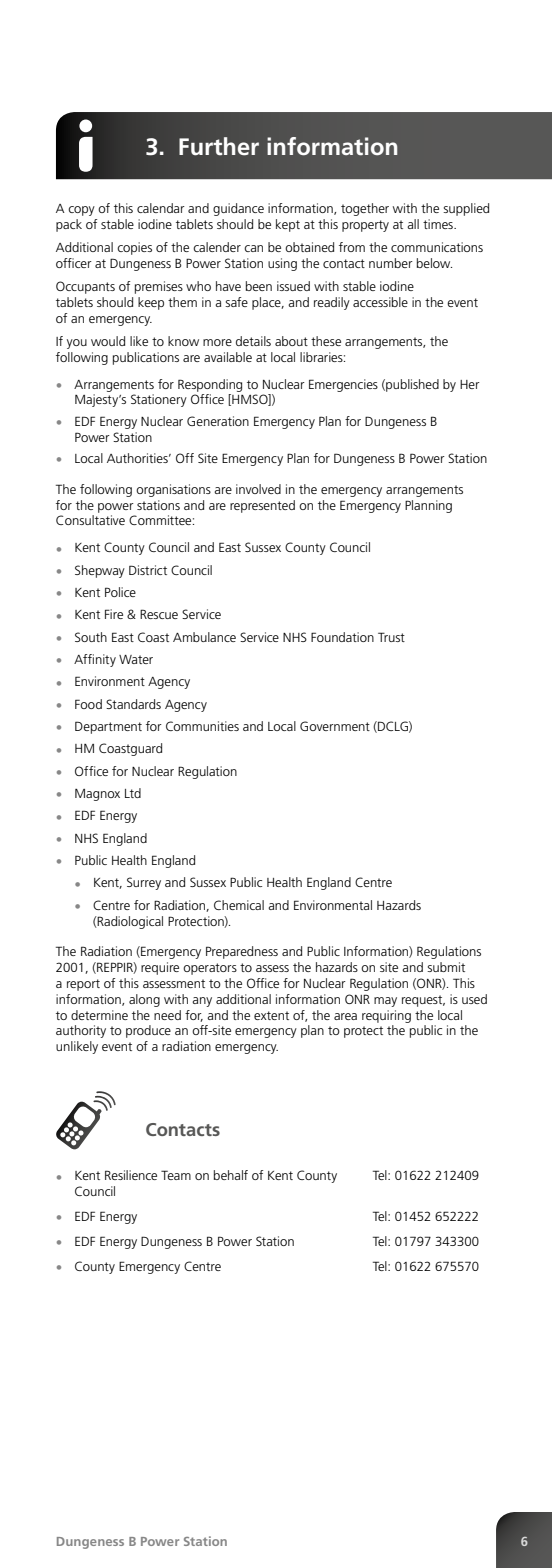 This image has height=1568, width=552. I want to click on all, so click(413, 224).
